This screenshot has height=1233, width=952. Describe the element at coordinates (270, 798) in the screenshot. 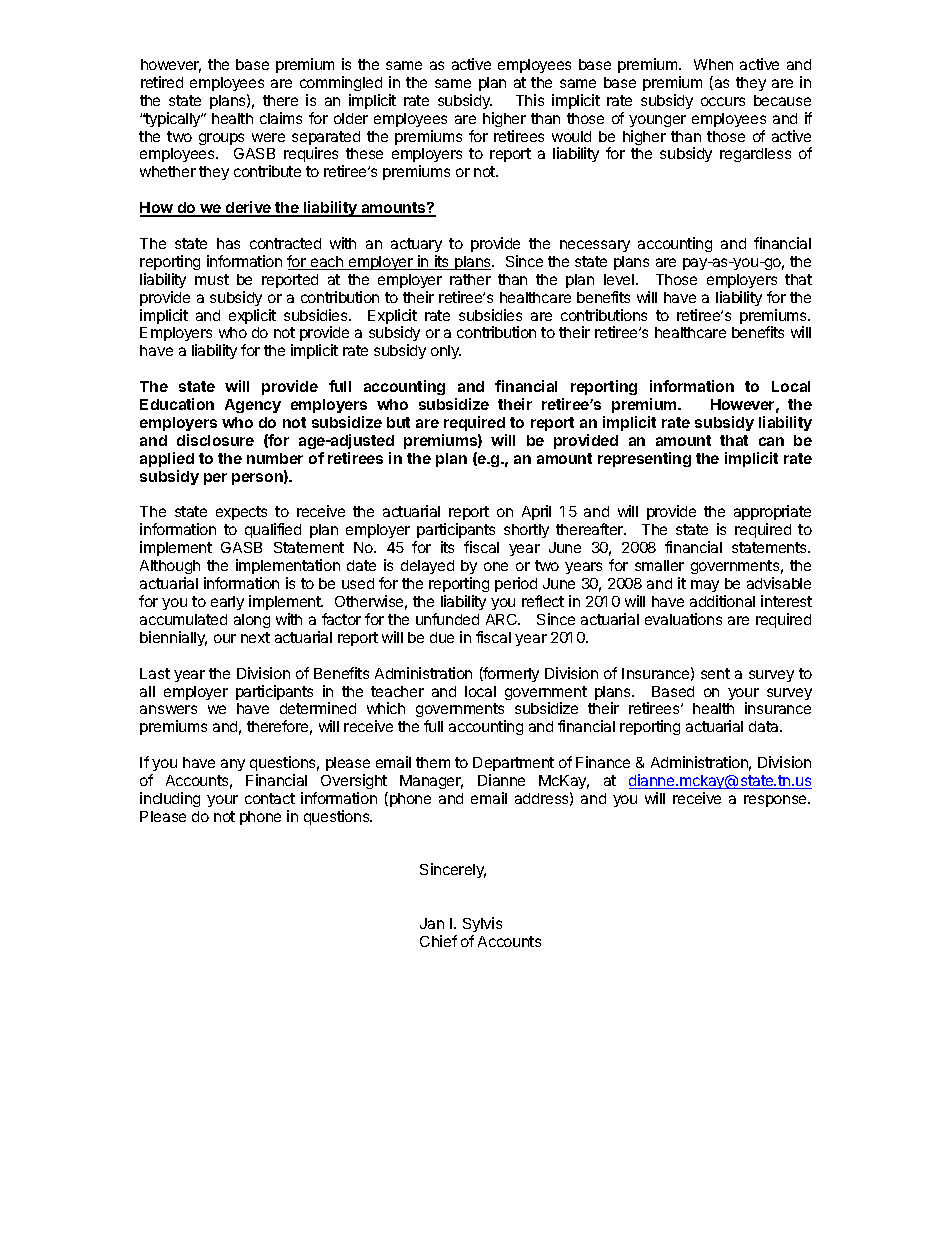

I see `contact` at that location.
